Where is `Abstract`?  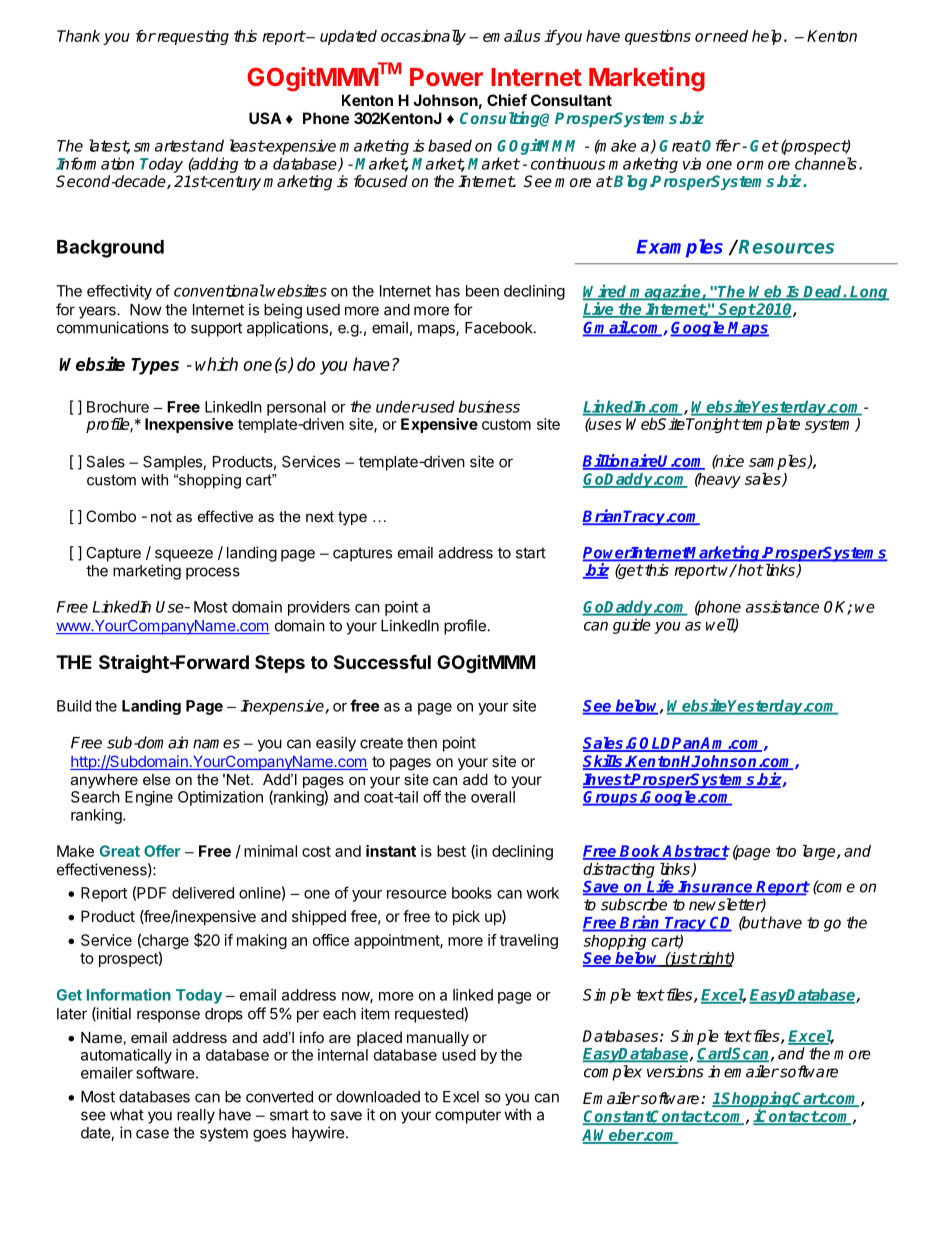 Abstract is located at coordinates (695, 852).
